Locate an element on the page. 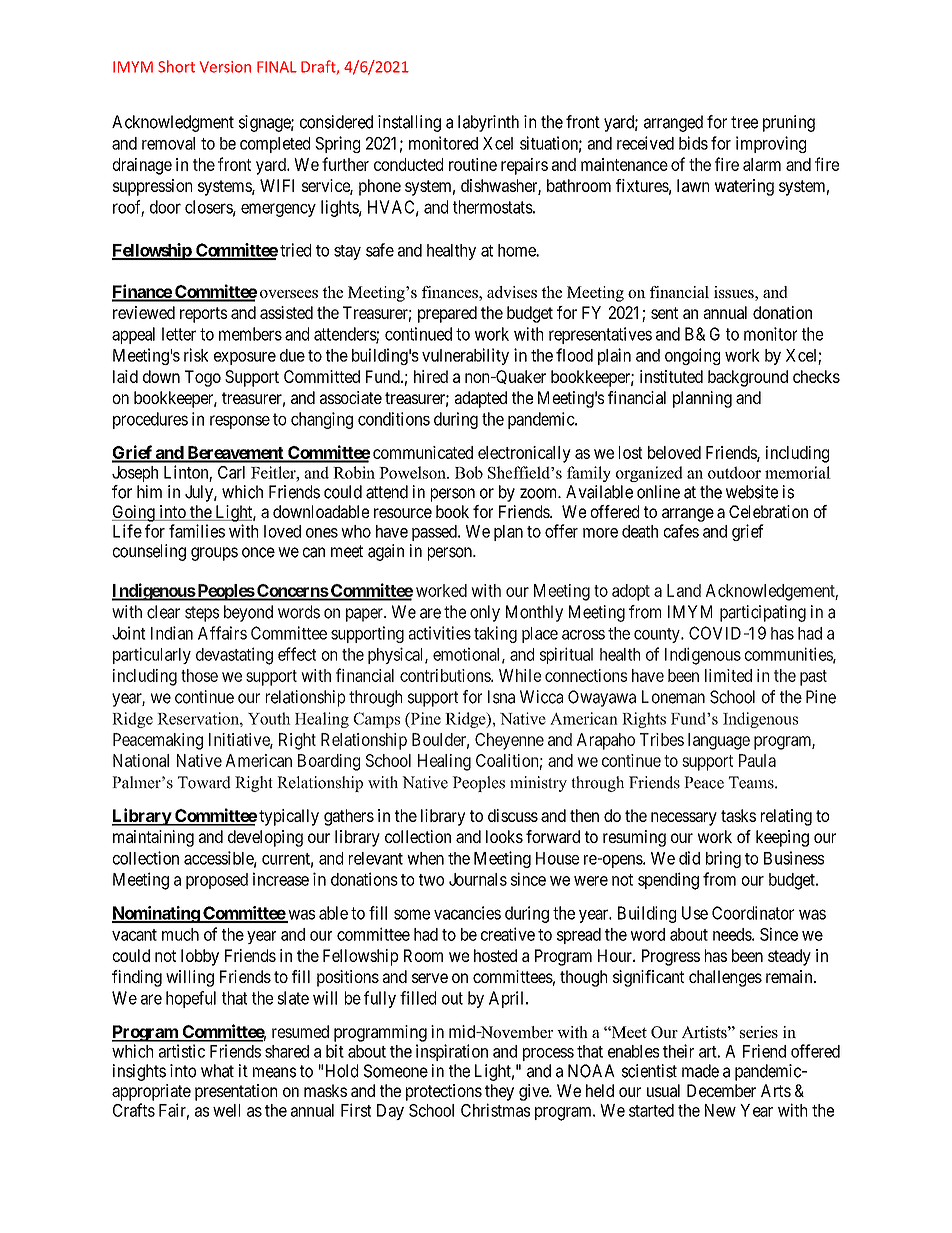 The height and width of the image is (1233, 952). what is located at coordinates (217, 1071).
